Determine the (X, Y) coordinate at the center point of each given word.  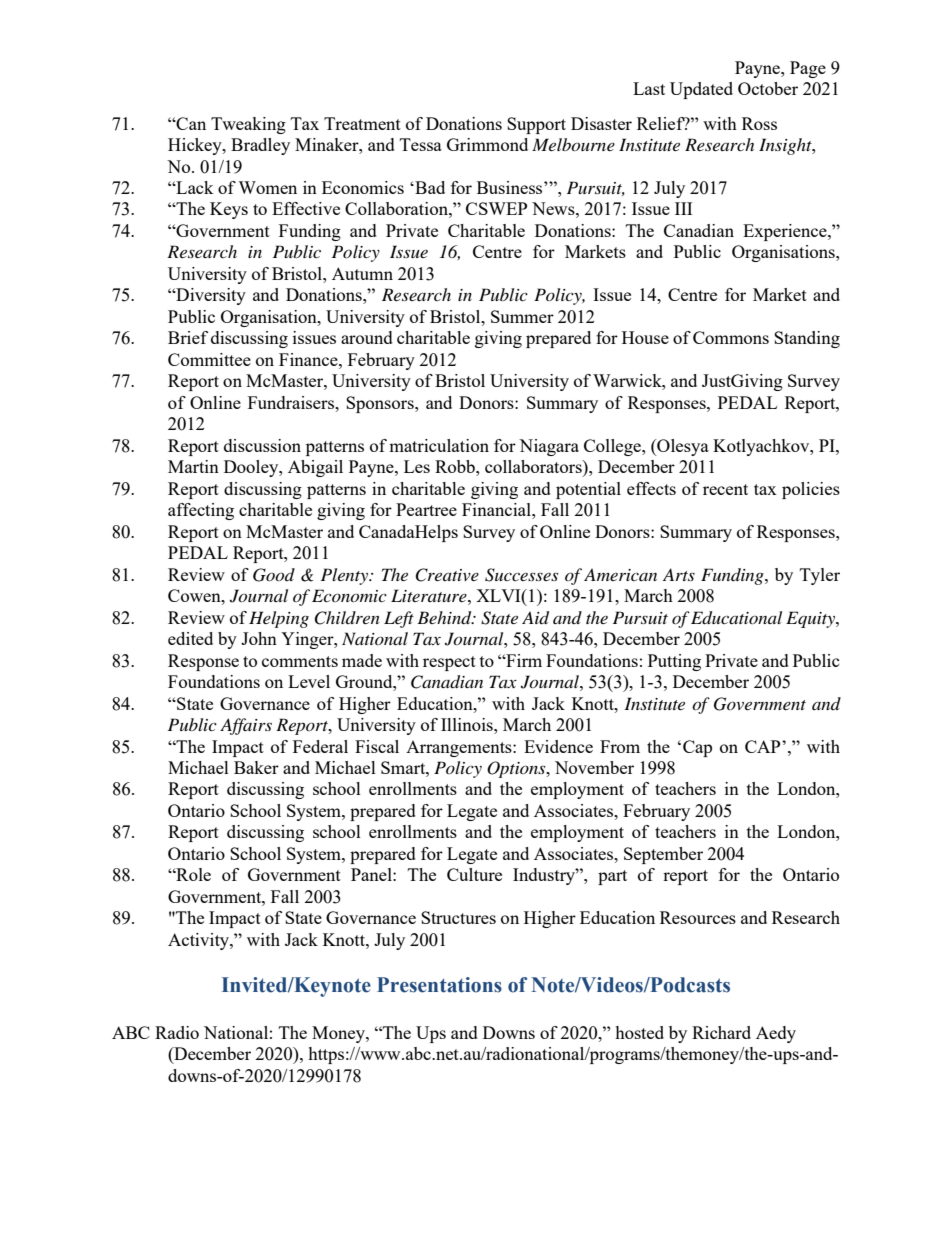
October (768, 88)
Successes (521, 575)
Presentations (439, 985)
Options (517, 769)
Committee (209, 359)
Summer (522, 316)
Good (274, 575)
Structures (458, 917)
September (663, 855)
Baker (256, 767)
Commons (731, 337)
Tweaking (248, 125)
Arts (679, 574)
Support (536, 125)
